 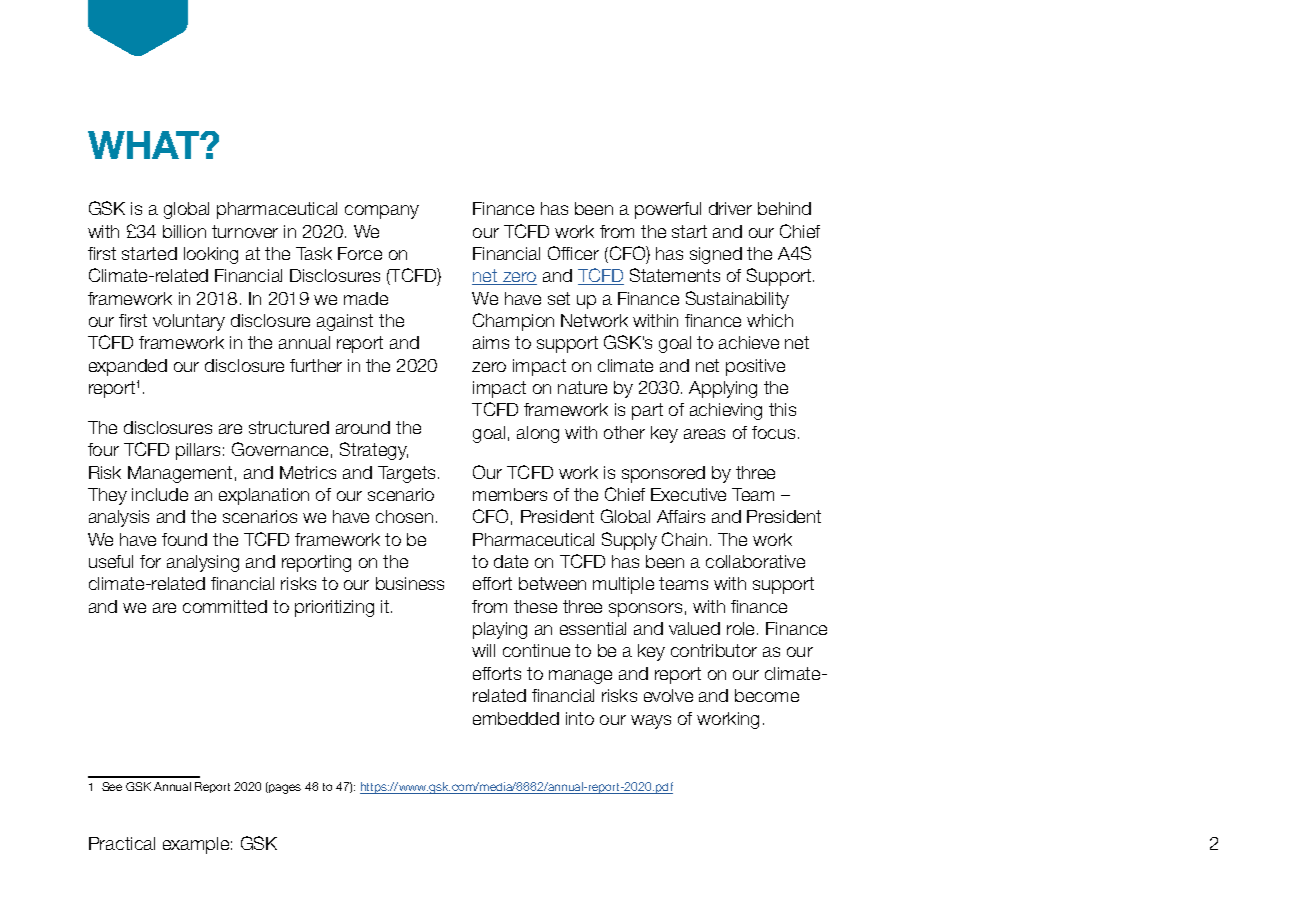 I want to click on pages, so click(x=284, y=789).
